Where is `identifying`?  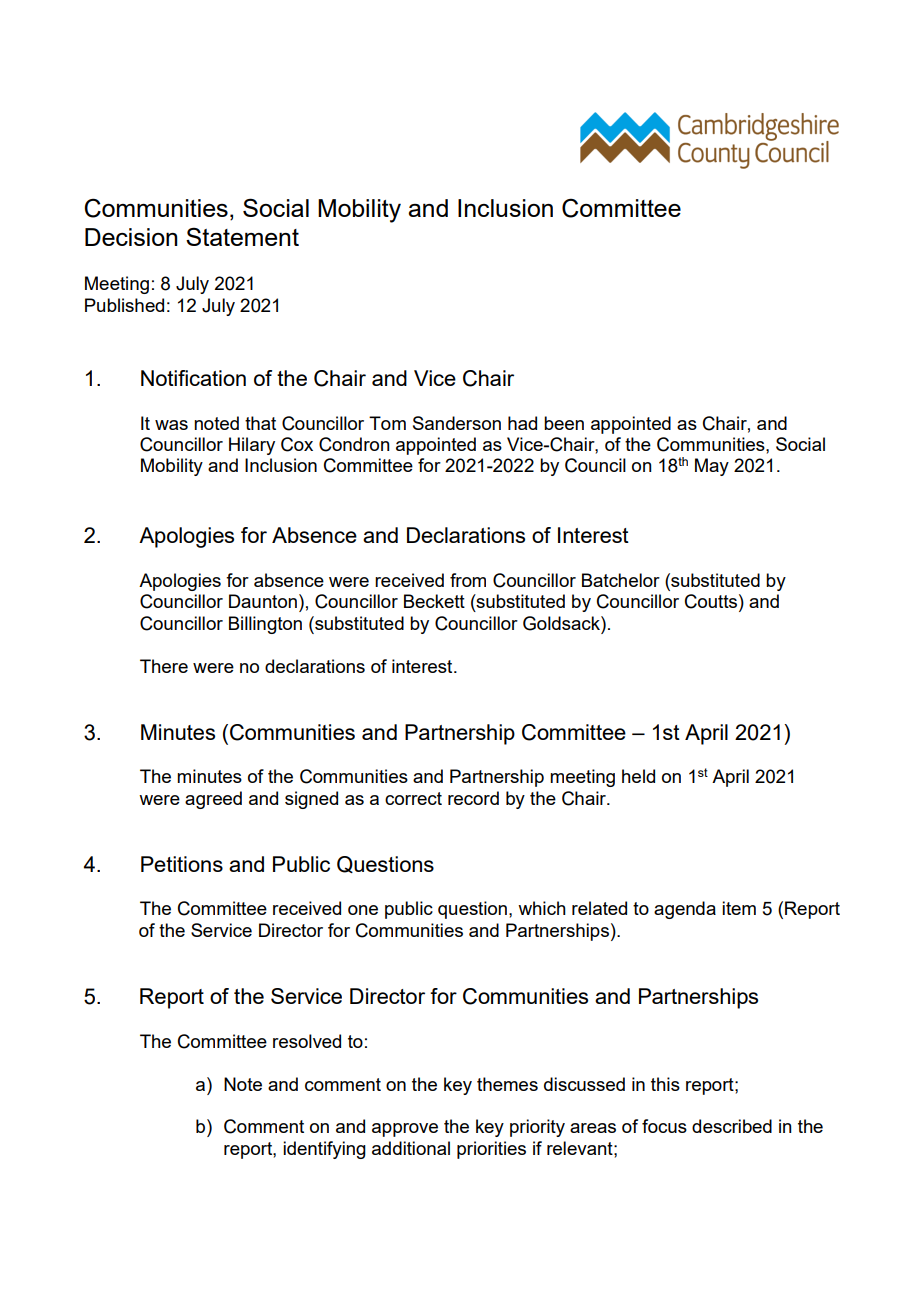 identifying is located at coordinates (324, 1150).
